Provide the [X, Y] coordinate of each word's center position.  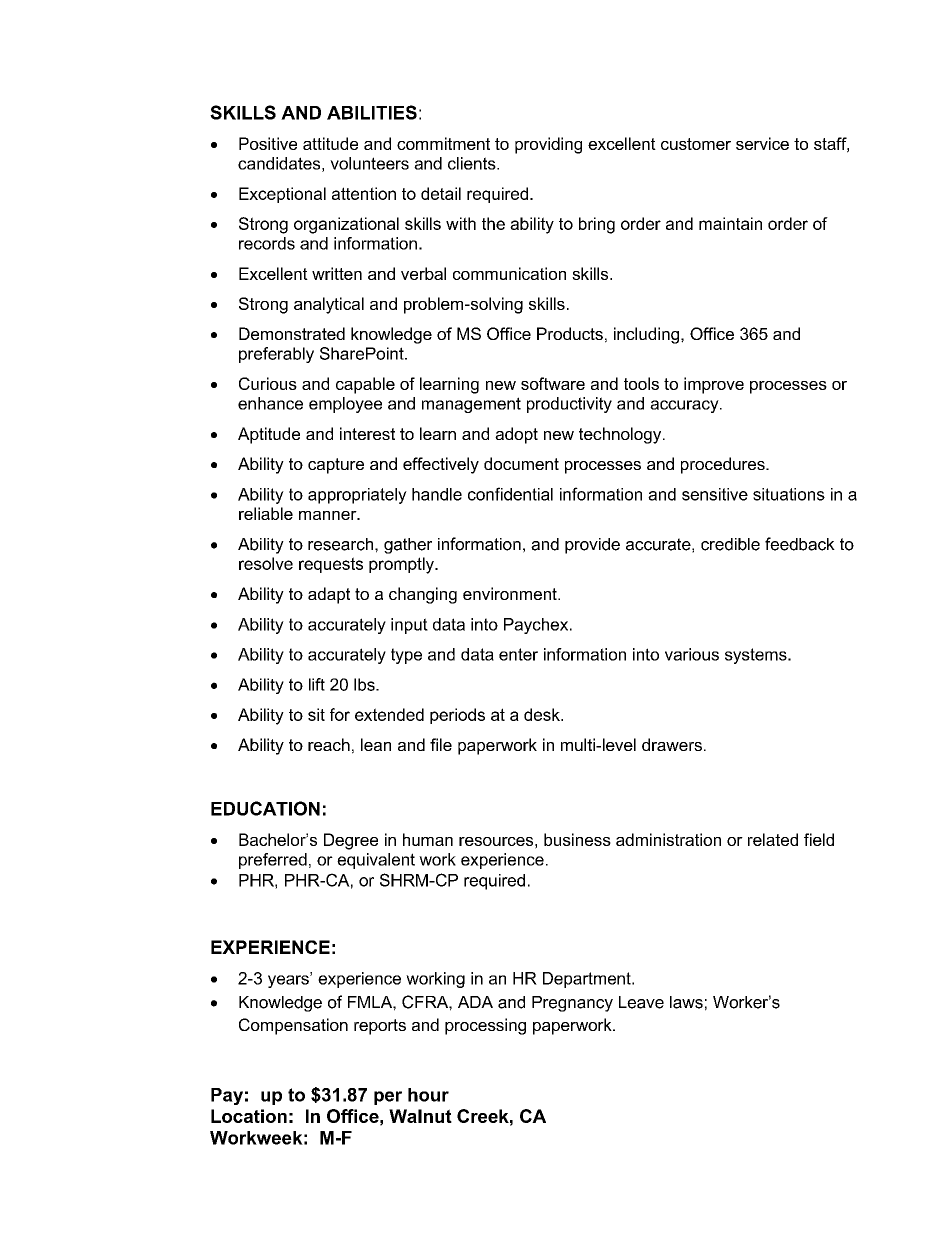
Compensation [293, 1026]
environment [511, 593]
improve [714, 385]
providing [548, 145]
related [773, 839]
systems [757, 656]
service [762, 143]
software [553, 383]
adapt [329, 595]
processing [485, 1026]
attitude [330, 143]
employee [345, 405]
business [577, 839]
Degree [351, 841]
